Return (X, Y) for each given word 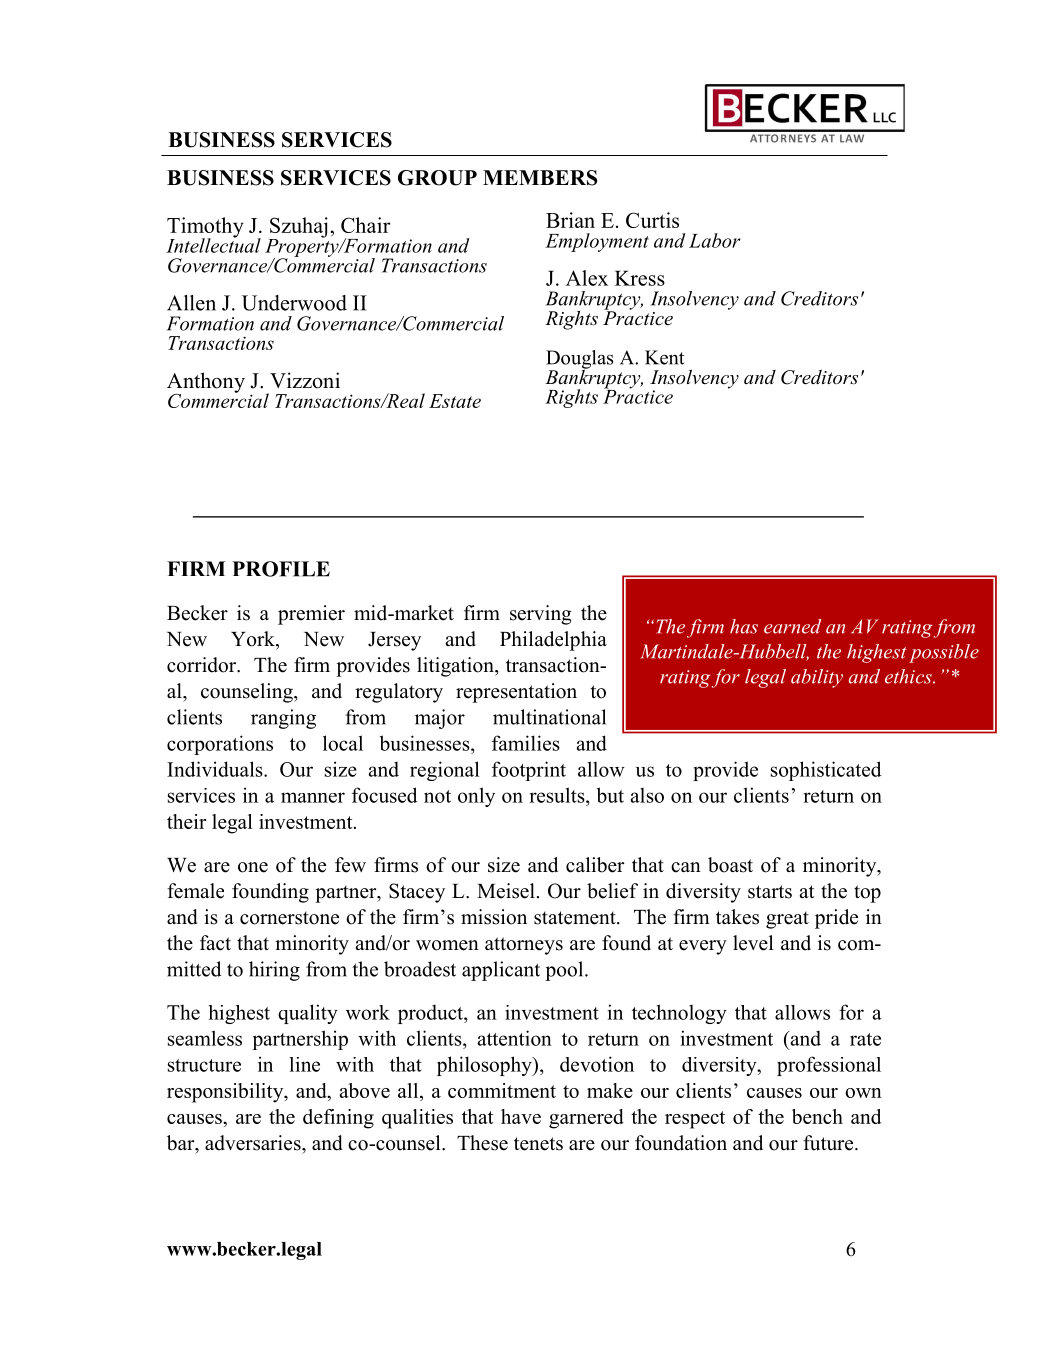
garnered (586, 1119)
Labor (715, 240)
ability (817, 678)
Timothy (205, 228)
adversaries (254, 1143)
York (254, 639)
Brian (570, 220)
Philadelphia (553, 641)
